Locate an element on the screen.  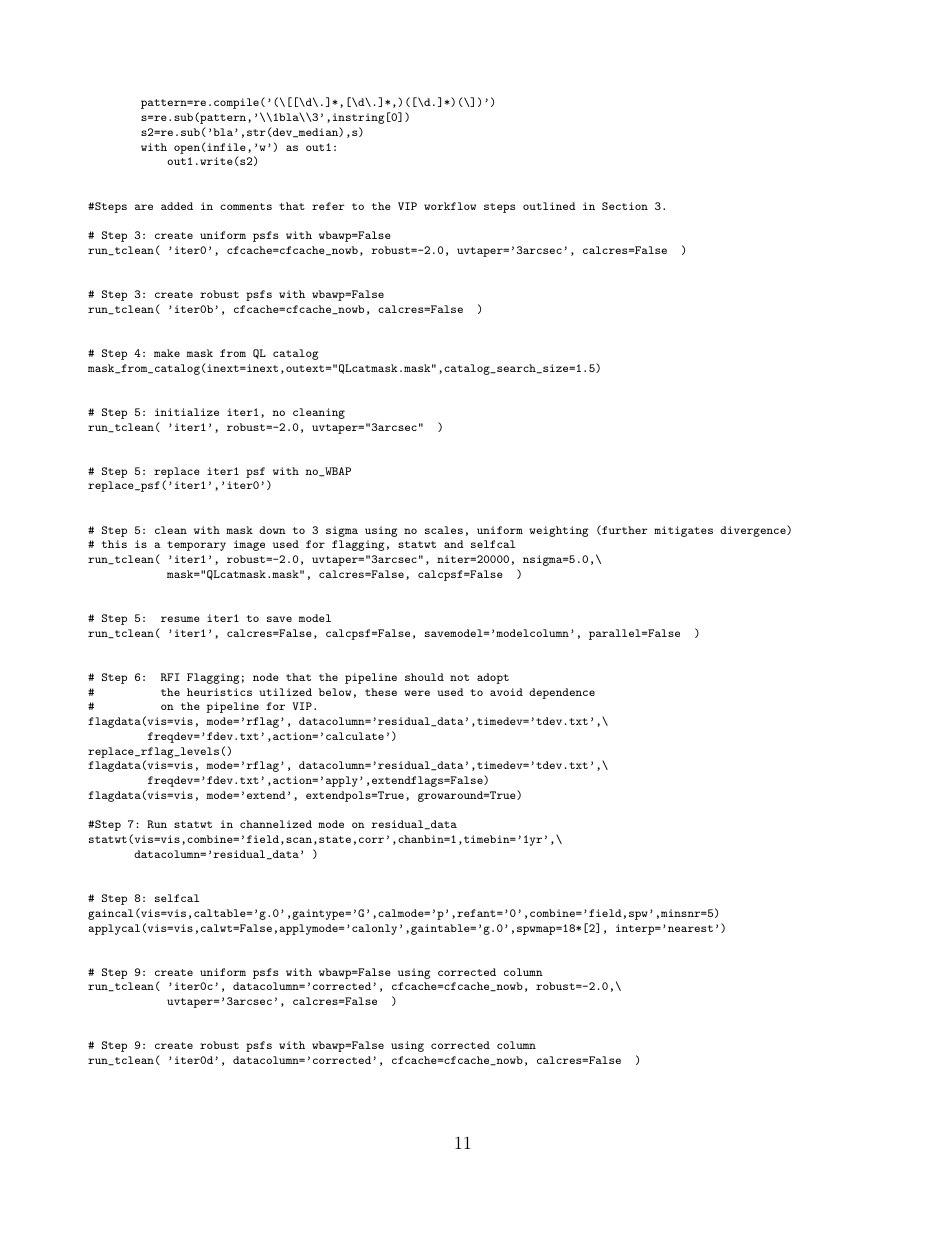
channelized is located at coordinates (276, 824).
